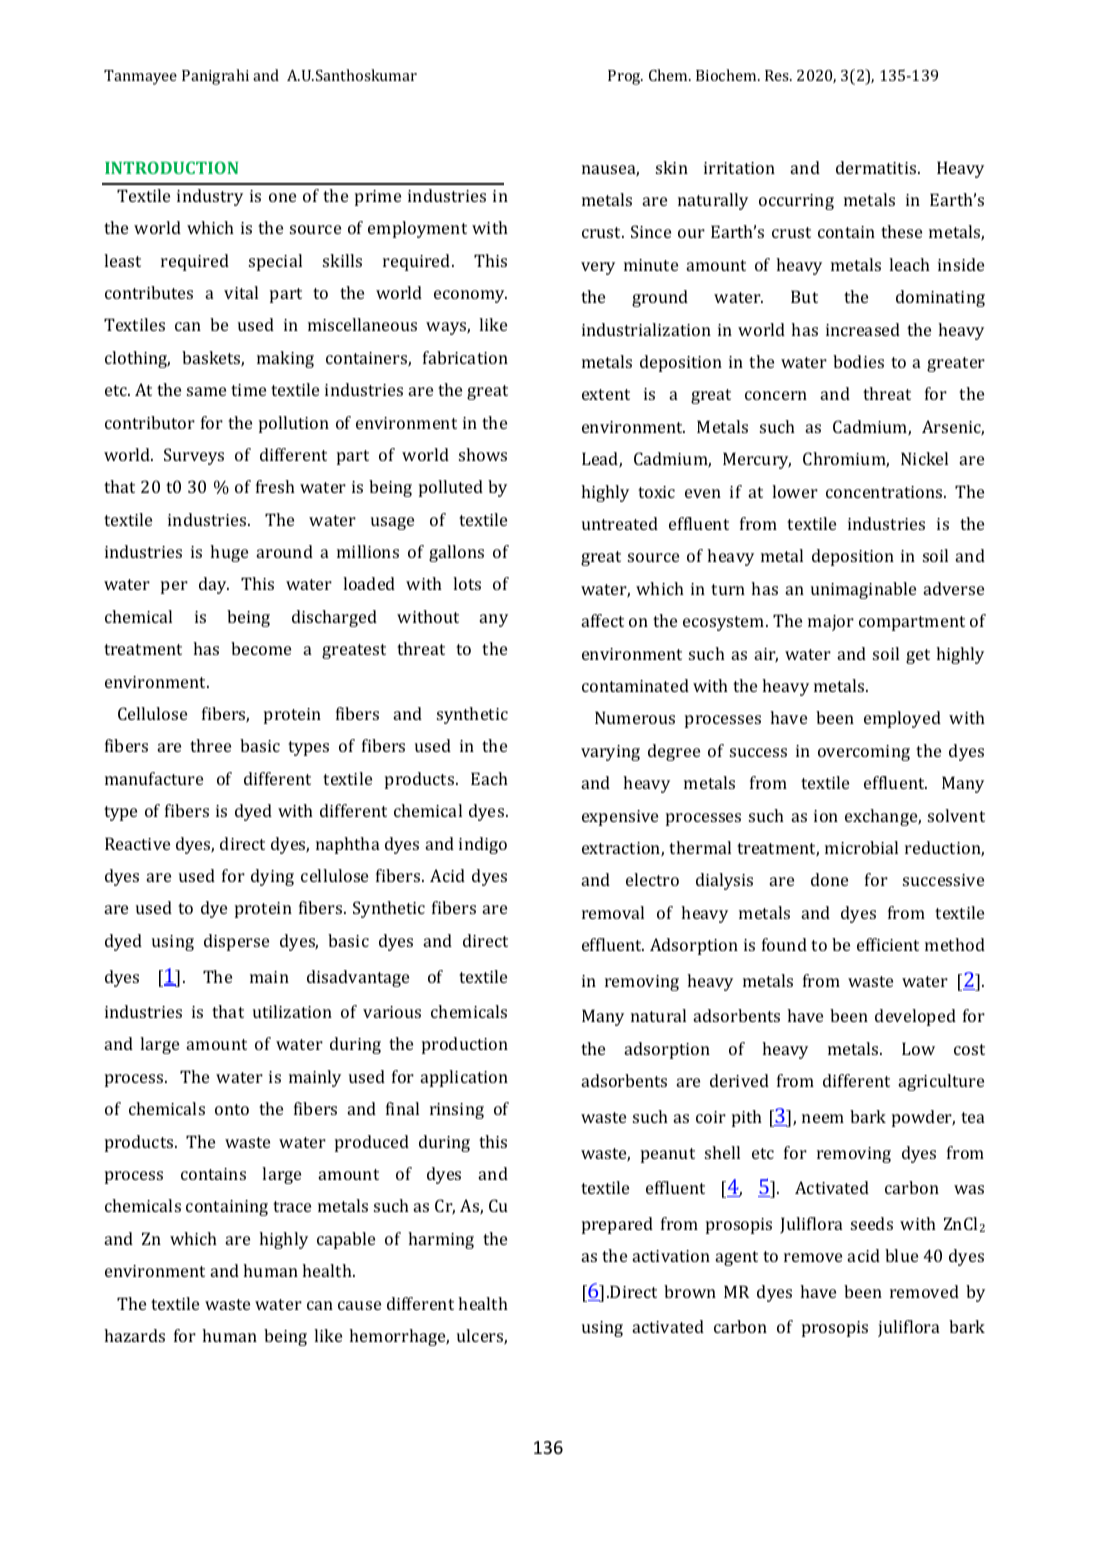  What do you see at coordinates (171, 167) in the page?
I see `INTRODUCTION` at bounding box center [171, 167].
